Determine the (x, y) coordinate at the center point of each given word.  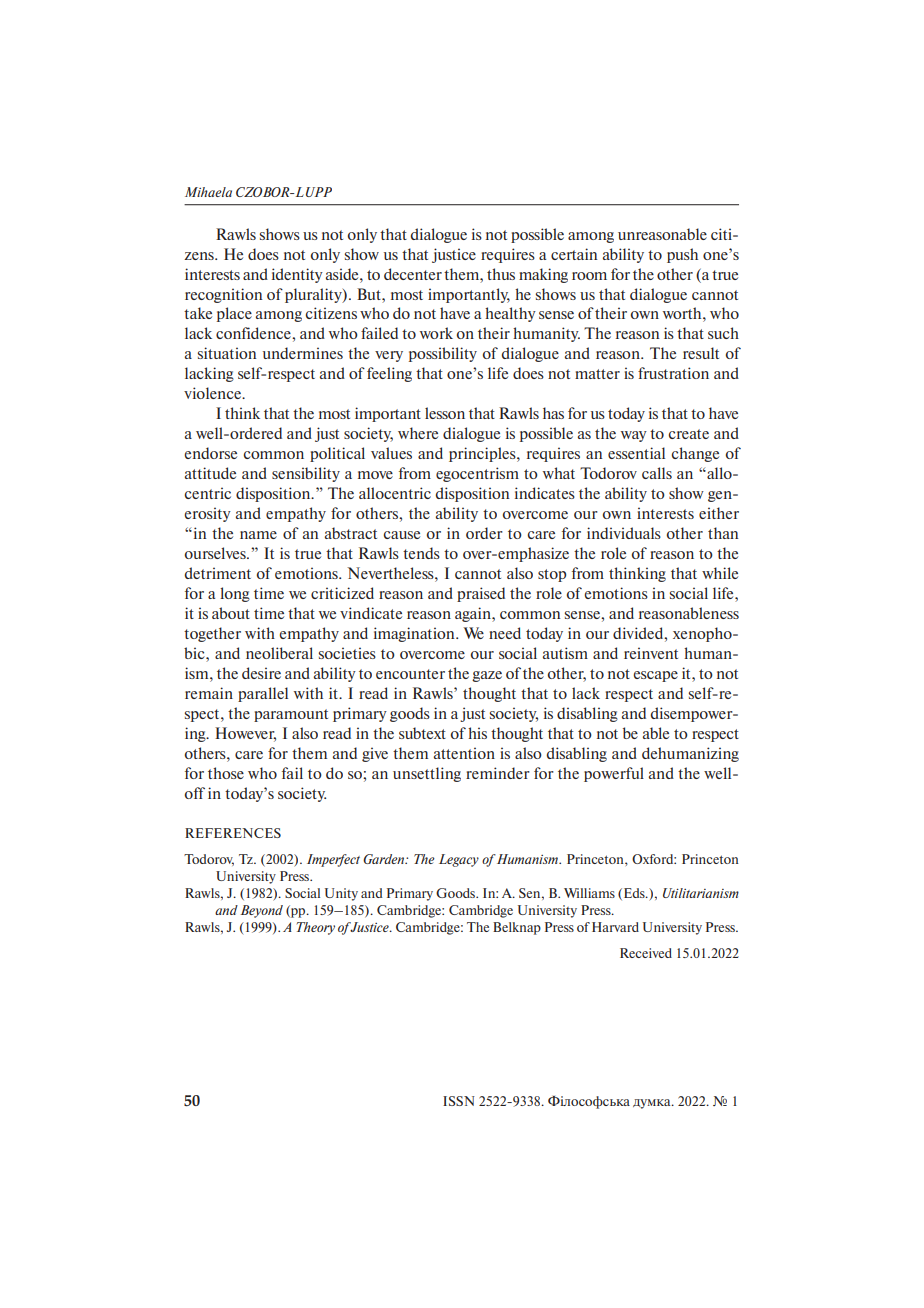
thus (501, 274)
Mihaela (208, 192)
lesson (445, 413)
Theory (316, 928)
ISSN (459, 1101)
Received (646, 953)
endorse (210, 453)
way (634, 436)
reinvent (651, 653)
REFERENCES (233, 833)
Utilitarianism (701, 893)
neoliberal (279, 653)
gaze (487, 676)
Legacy (459, 860)
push (682, 255)
